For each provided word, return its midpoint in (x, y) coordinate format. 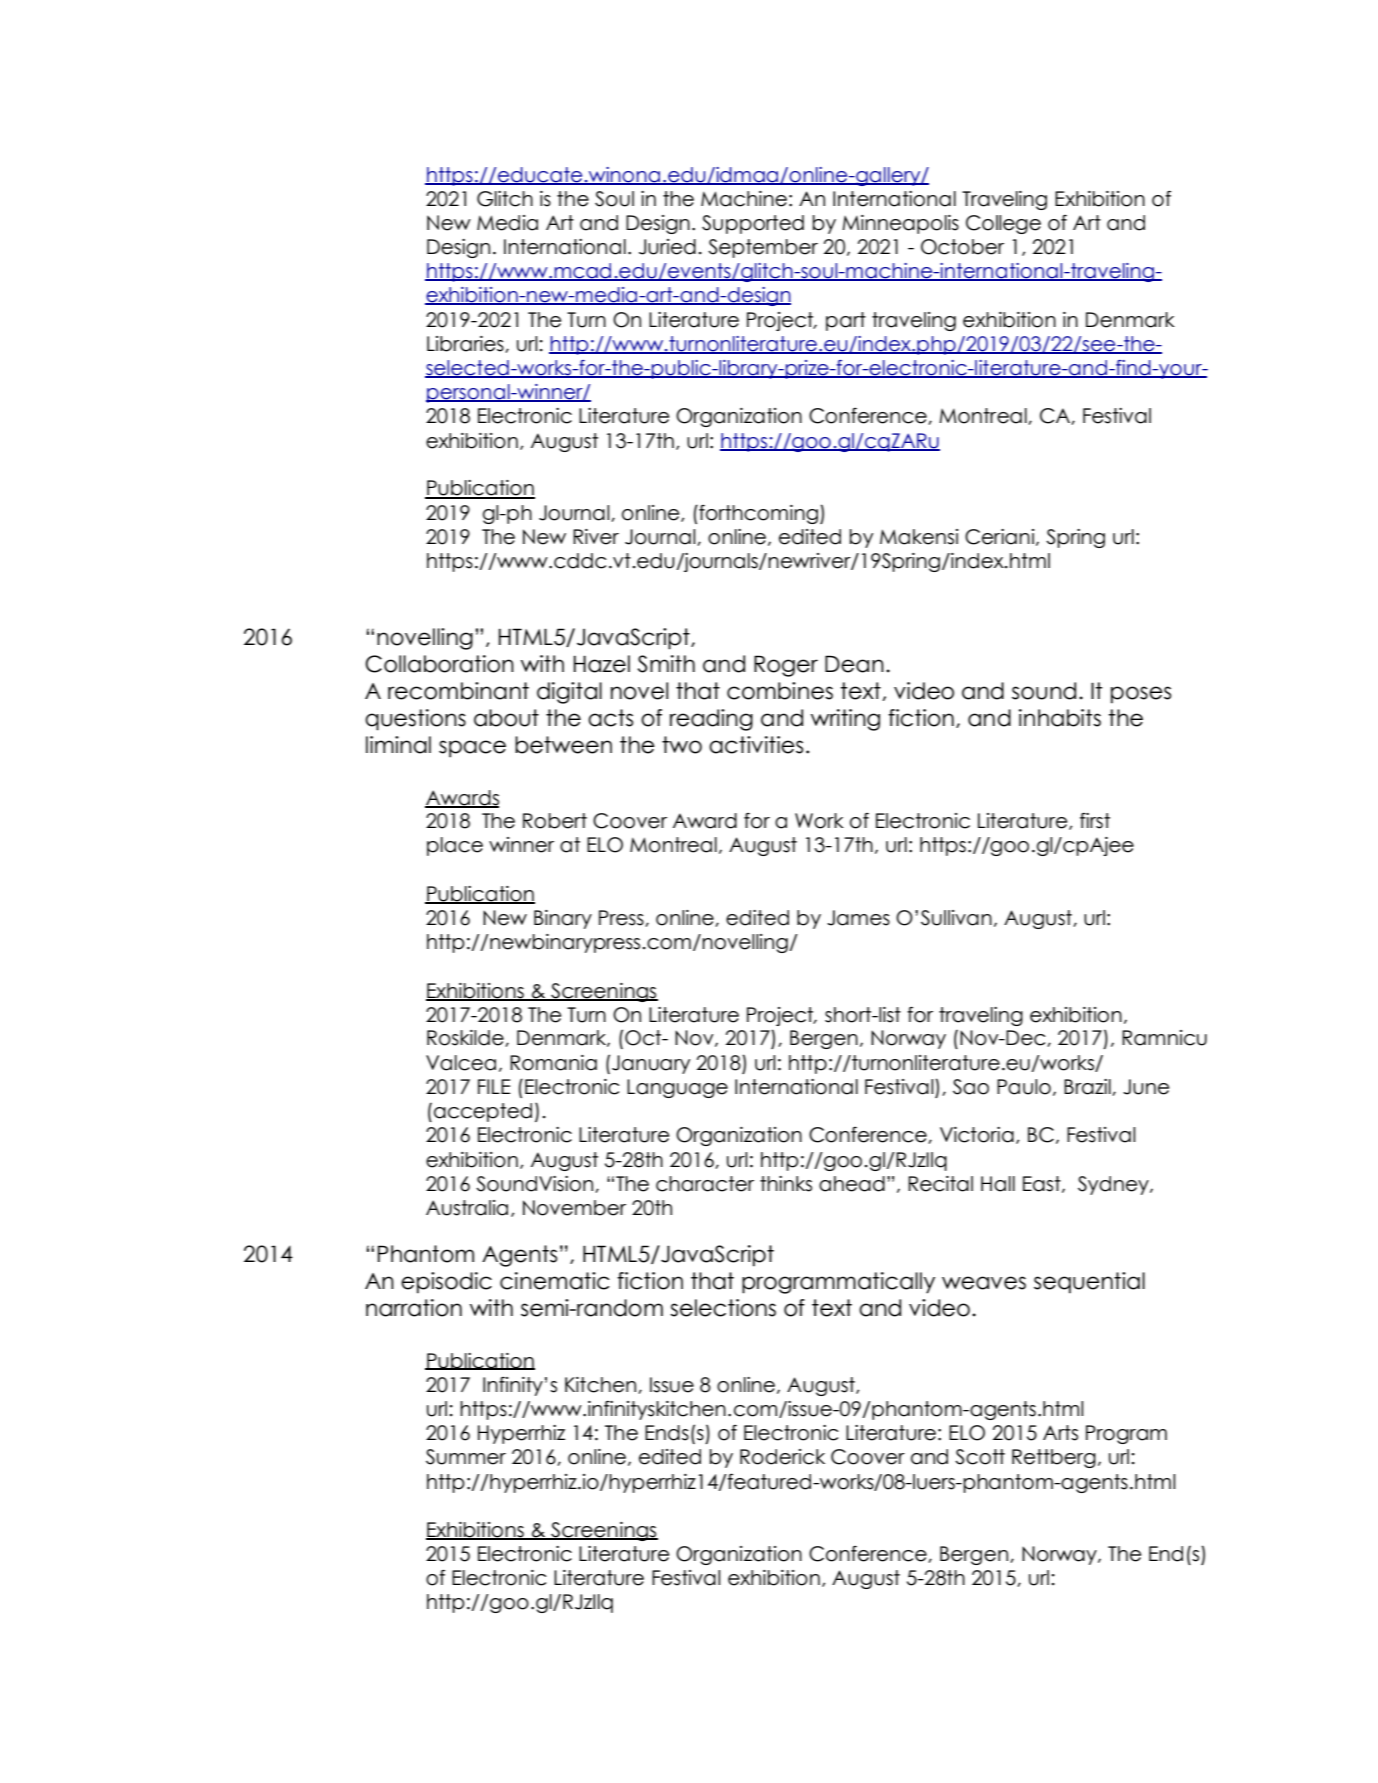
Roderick (782, 1457)
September (763, 248)
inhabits (1060, 718)
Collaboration (439, 664)
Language (677, 1088)
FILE (494, 1086)
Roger (786, 666)
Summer (466, 1457)
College (1003, 224)
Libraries (466, 344)
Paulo (1024, 1087)
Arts (1060, 1433)
